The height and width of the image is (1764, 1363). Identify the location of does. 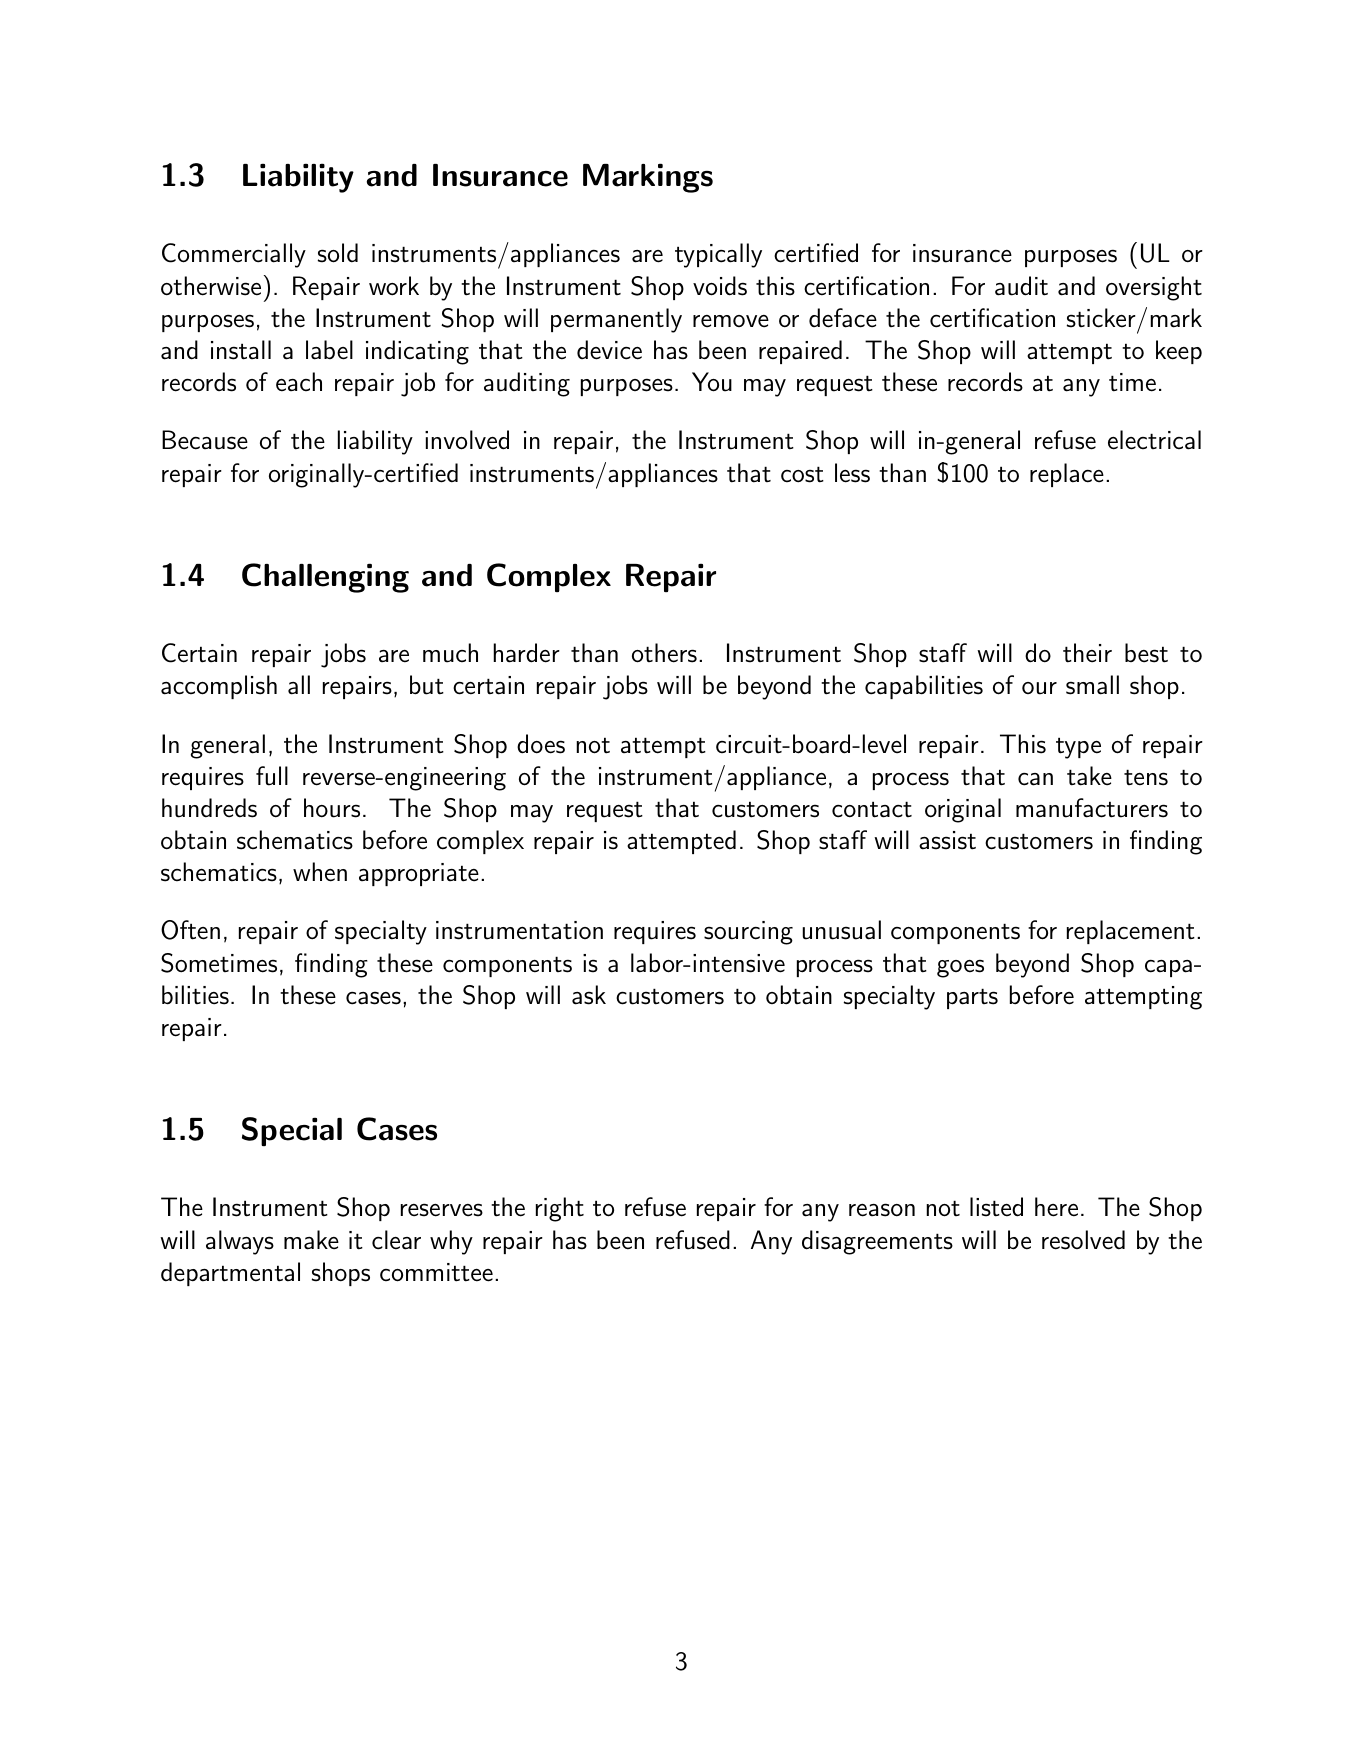
(541, 744).
